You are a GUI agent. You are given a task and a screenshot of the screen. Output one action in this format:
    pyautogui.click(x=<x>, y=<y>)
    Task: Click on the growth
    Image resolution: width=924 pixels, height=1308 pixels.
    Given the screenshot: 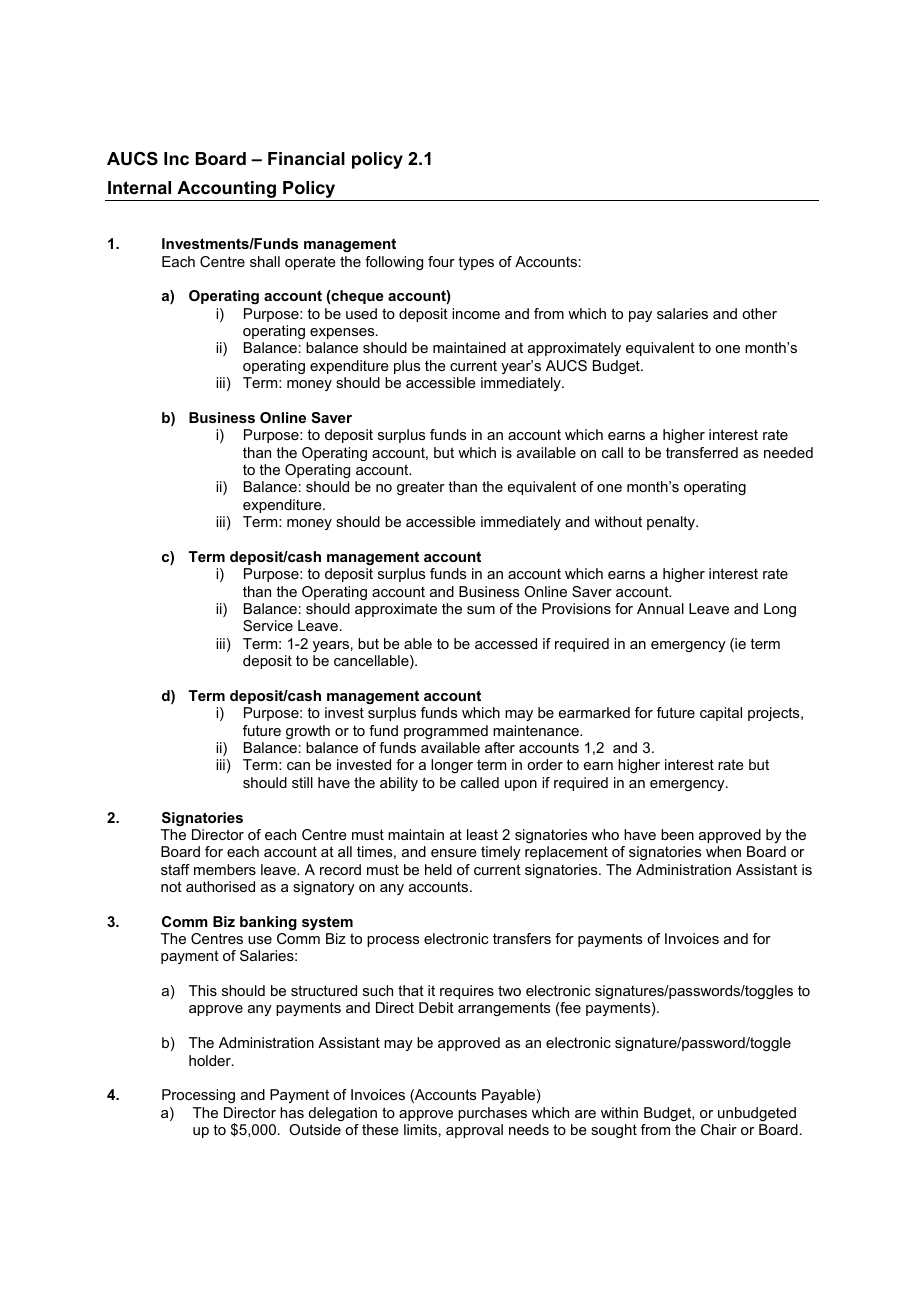 What is the action you would take?
    pyautogui.click(x=308, y=732)
